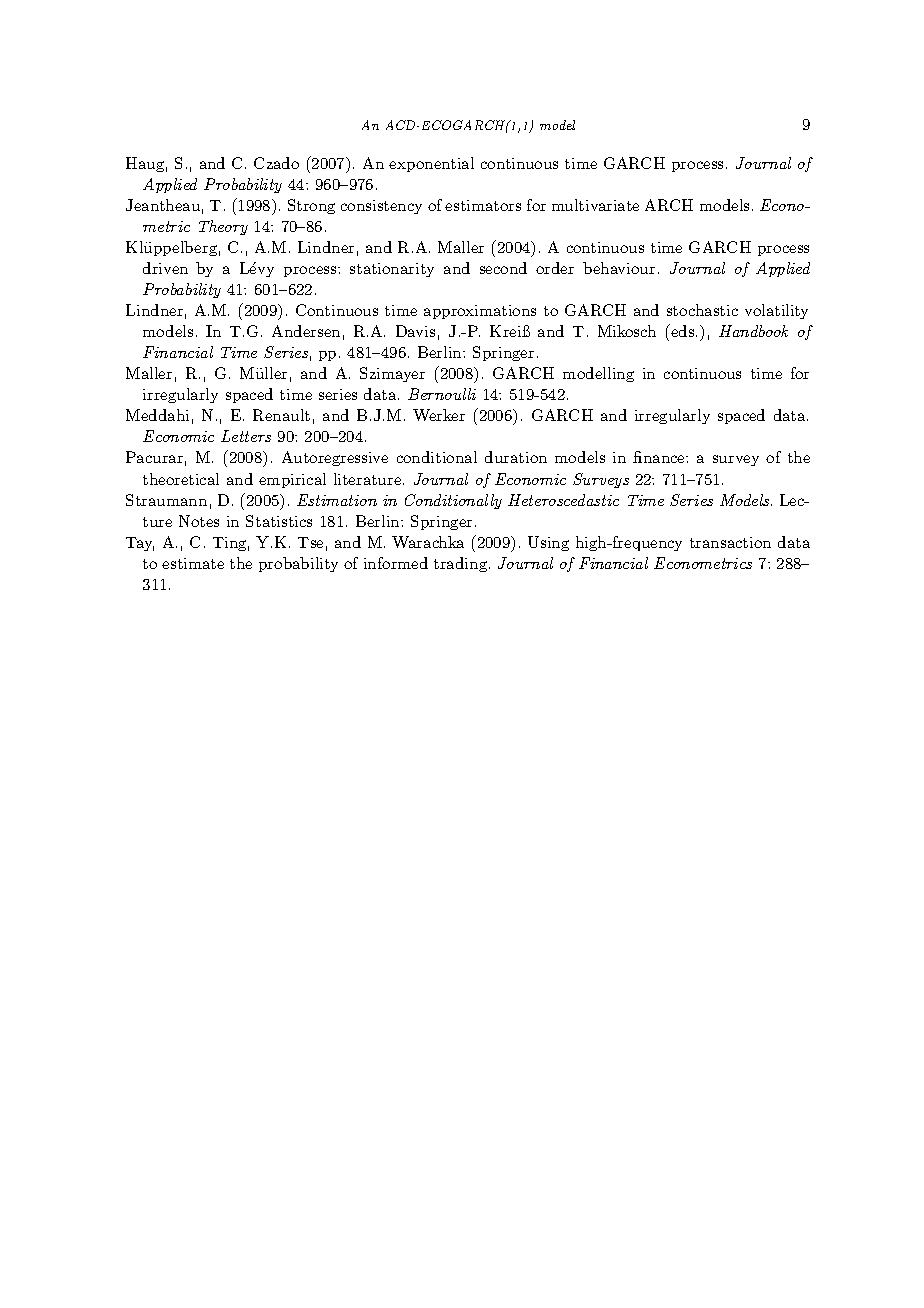 The image size is (924, 1308). Describe the element at coordinates (311, 206) in the screenshot. I see `Strong` at that location.
